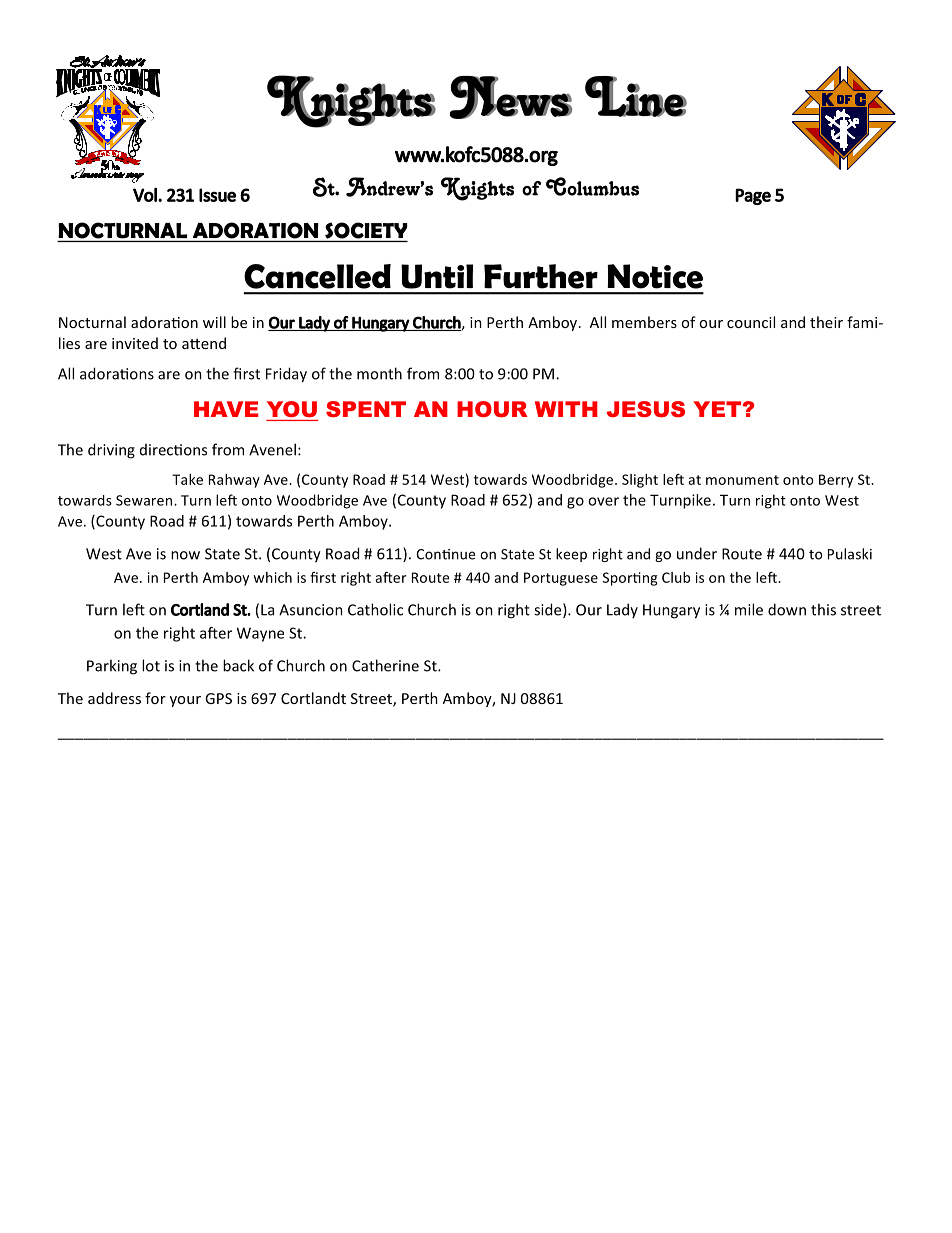  What do you see at coordinates (718, 409) in the document?
I see `YET` at bounding box center [718, 409].
